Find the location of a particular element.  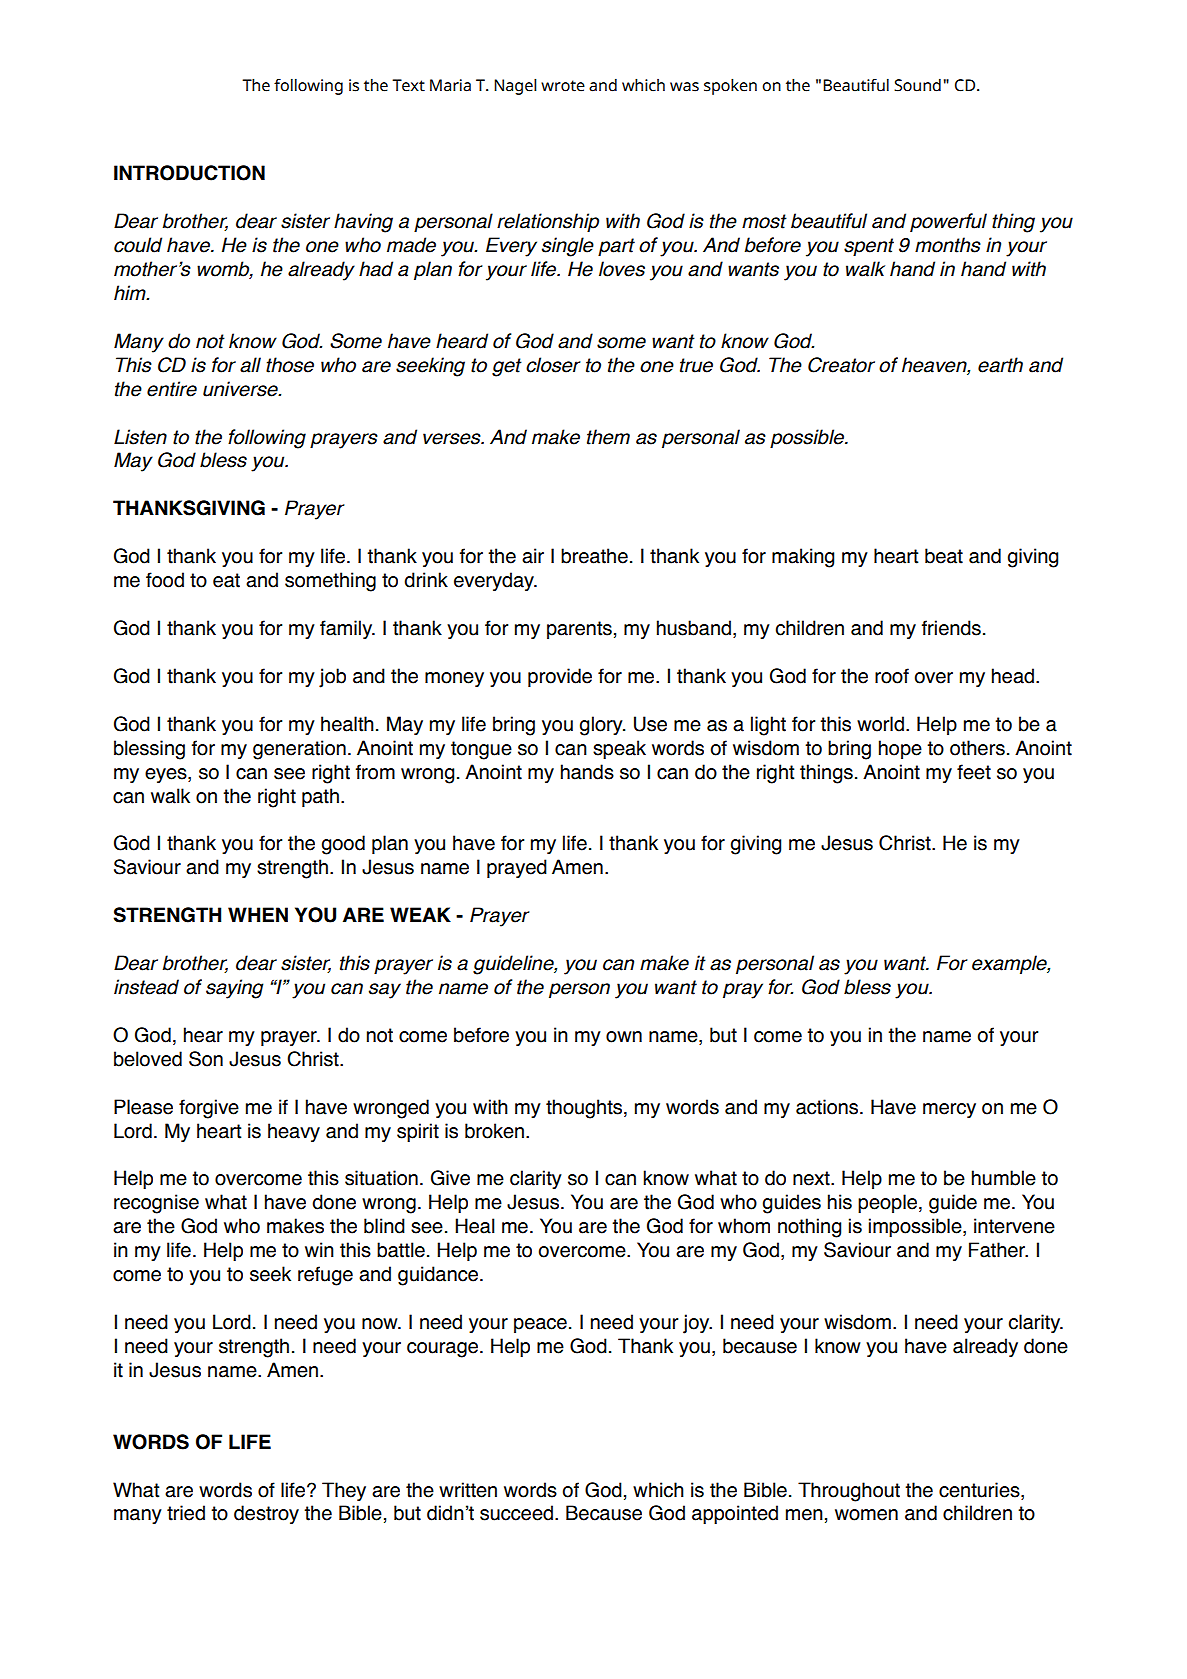

own is located at coordinates (624, 1037).
